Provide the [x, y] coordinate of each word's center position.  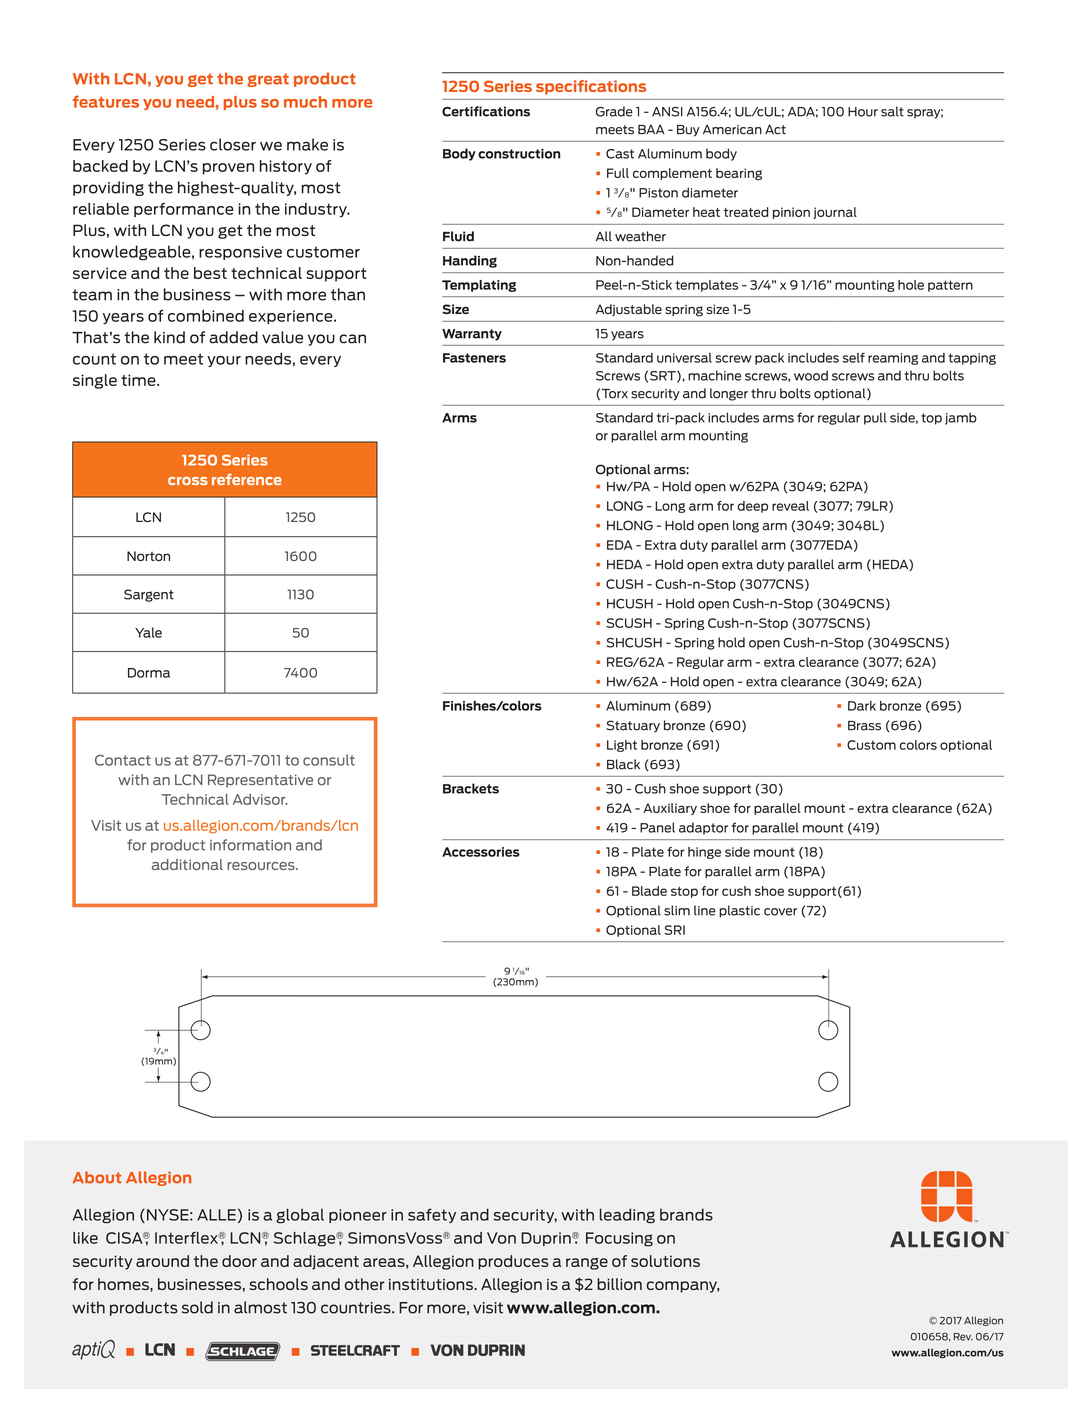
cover [780, 912]
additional [187, 864]
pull [875, 418]
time [139, 380]
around [162, 1261]
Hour [863, 112]
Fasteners [474, 358]
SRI [674, 930]
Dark [862, 706]
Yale [148, 632]
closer [233, 144]
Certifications [486, 111]
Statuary [633, 726]
